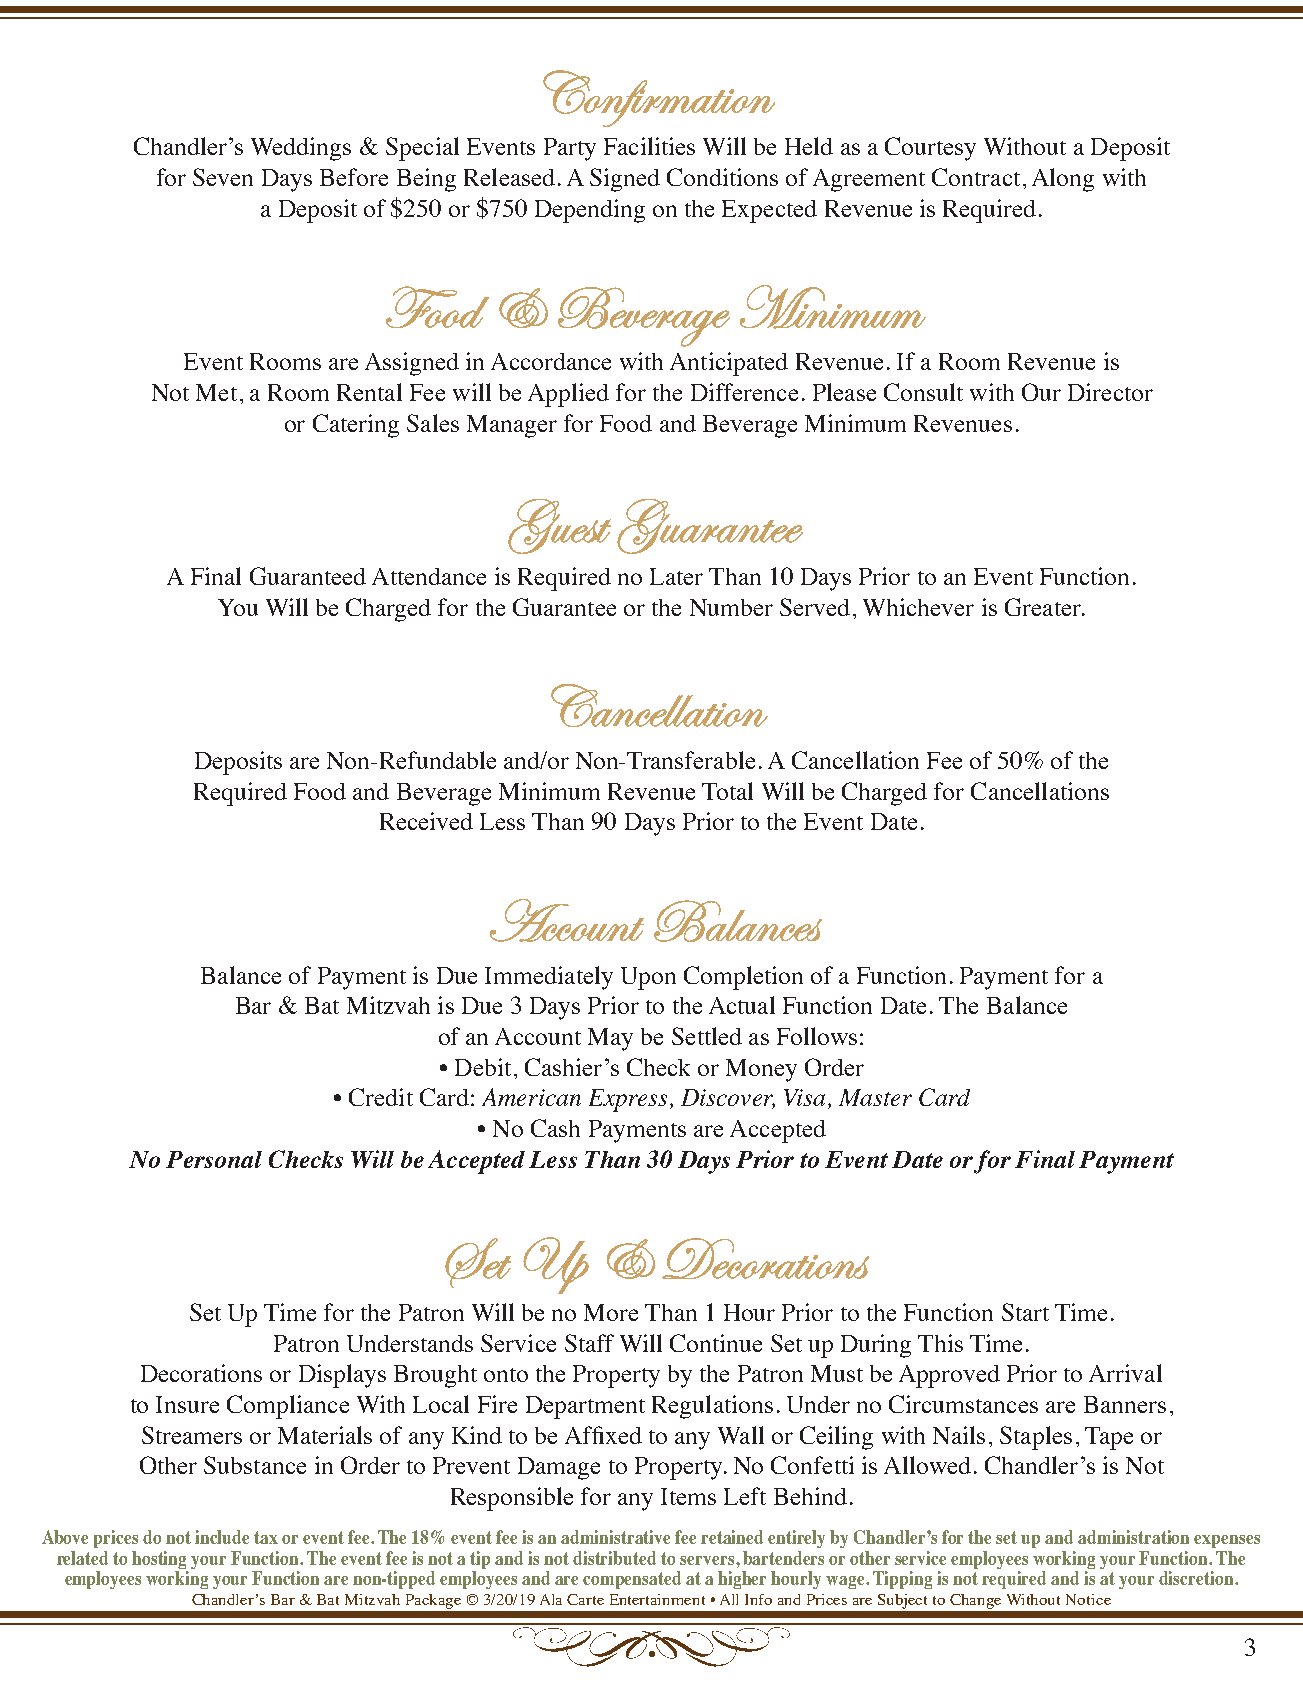  Describe the element at coordinates (223, 177) in the screenshot. I see `Seven` at that location.
